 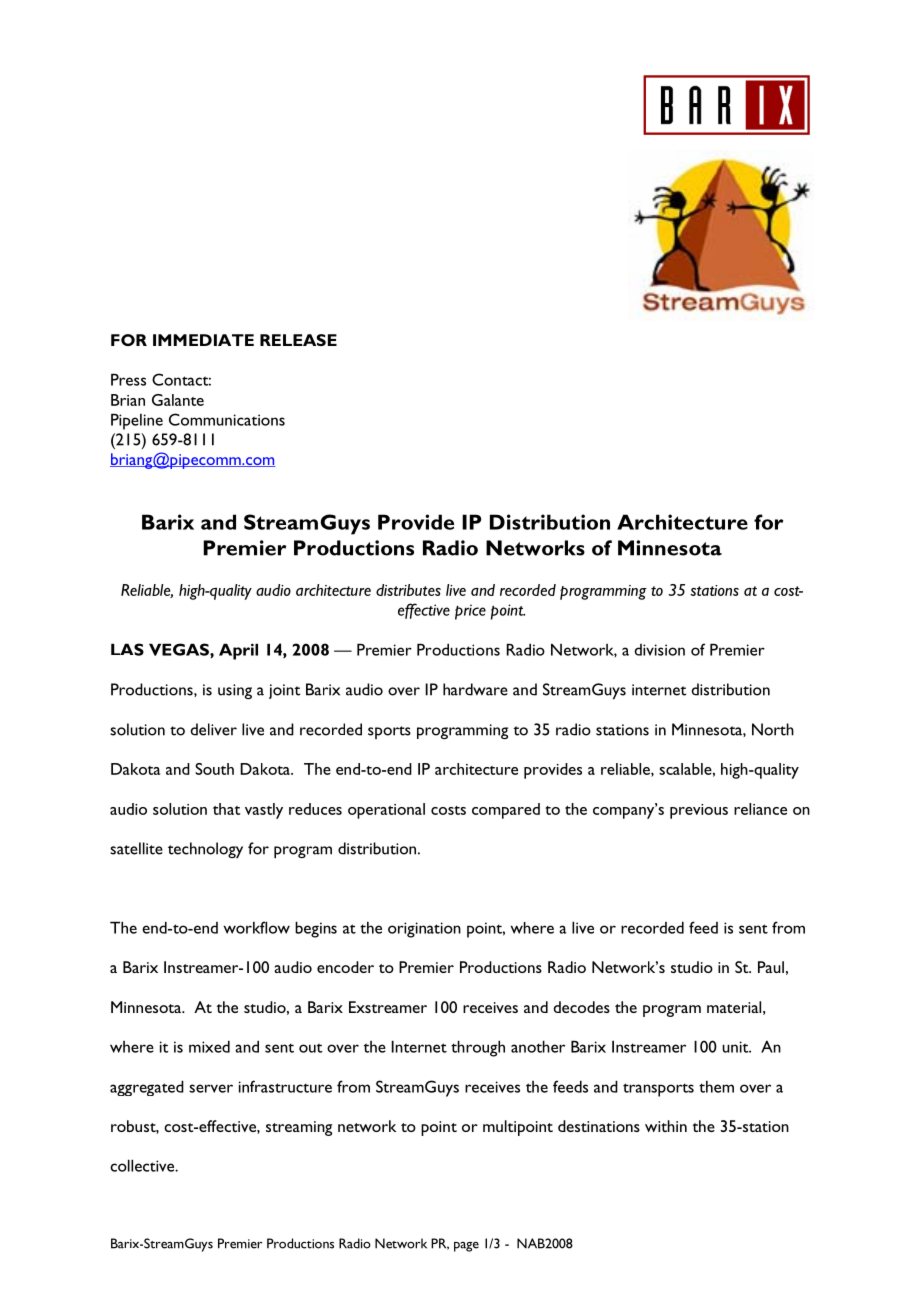 What do you see at coordinates (659, 650) in the screenshot?
I see `division` at bounding box center [659, 650].
